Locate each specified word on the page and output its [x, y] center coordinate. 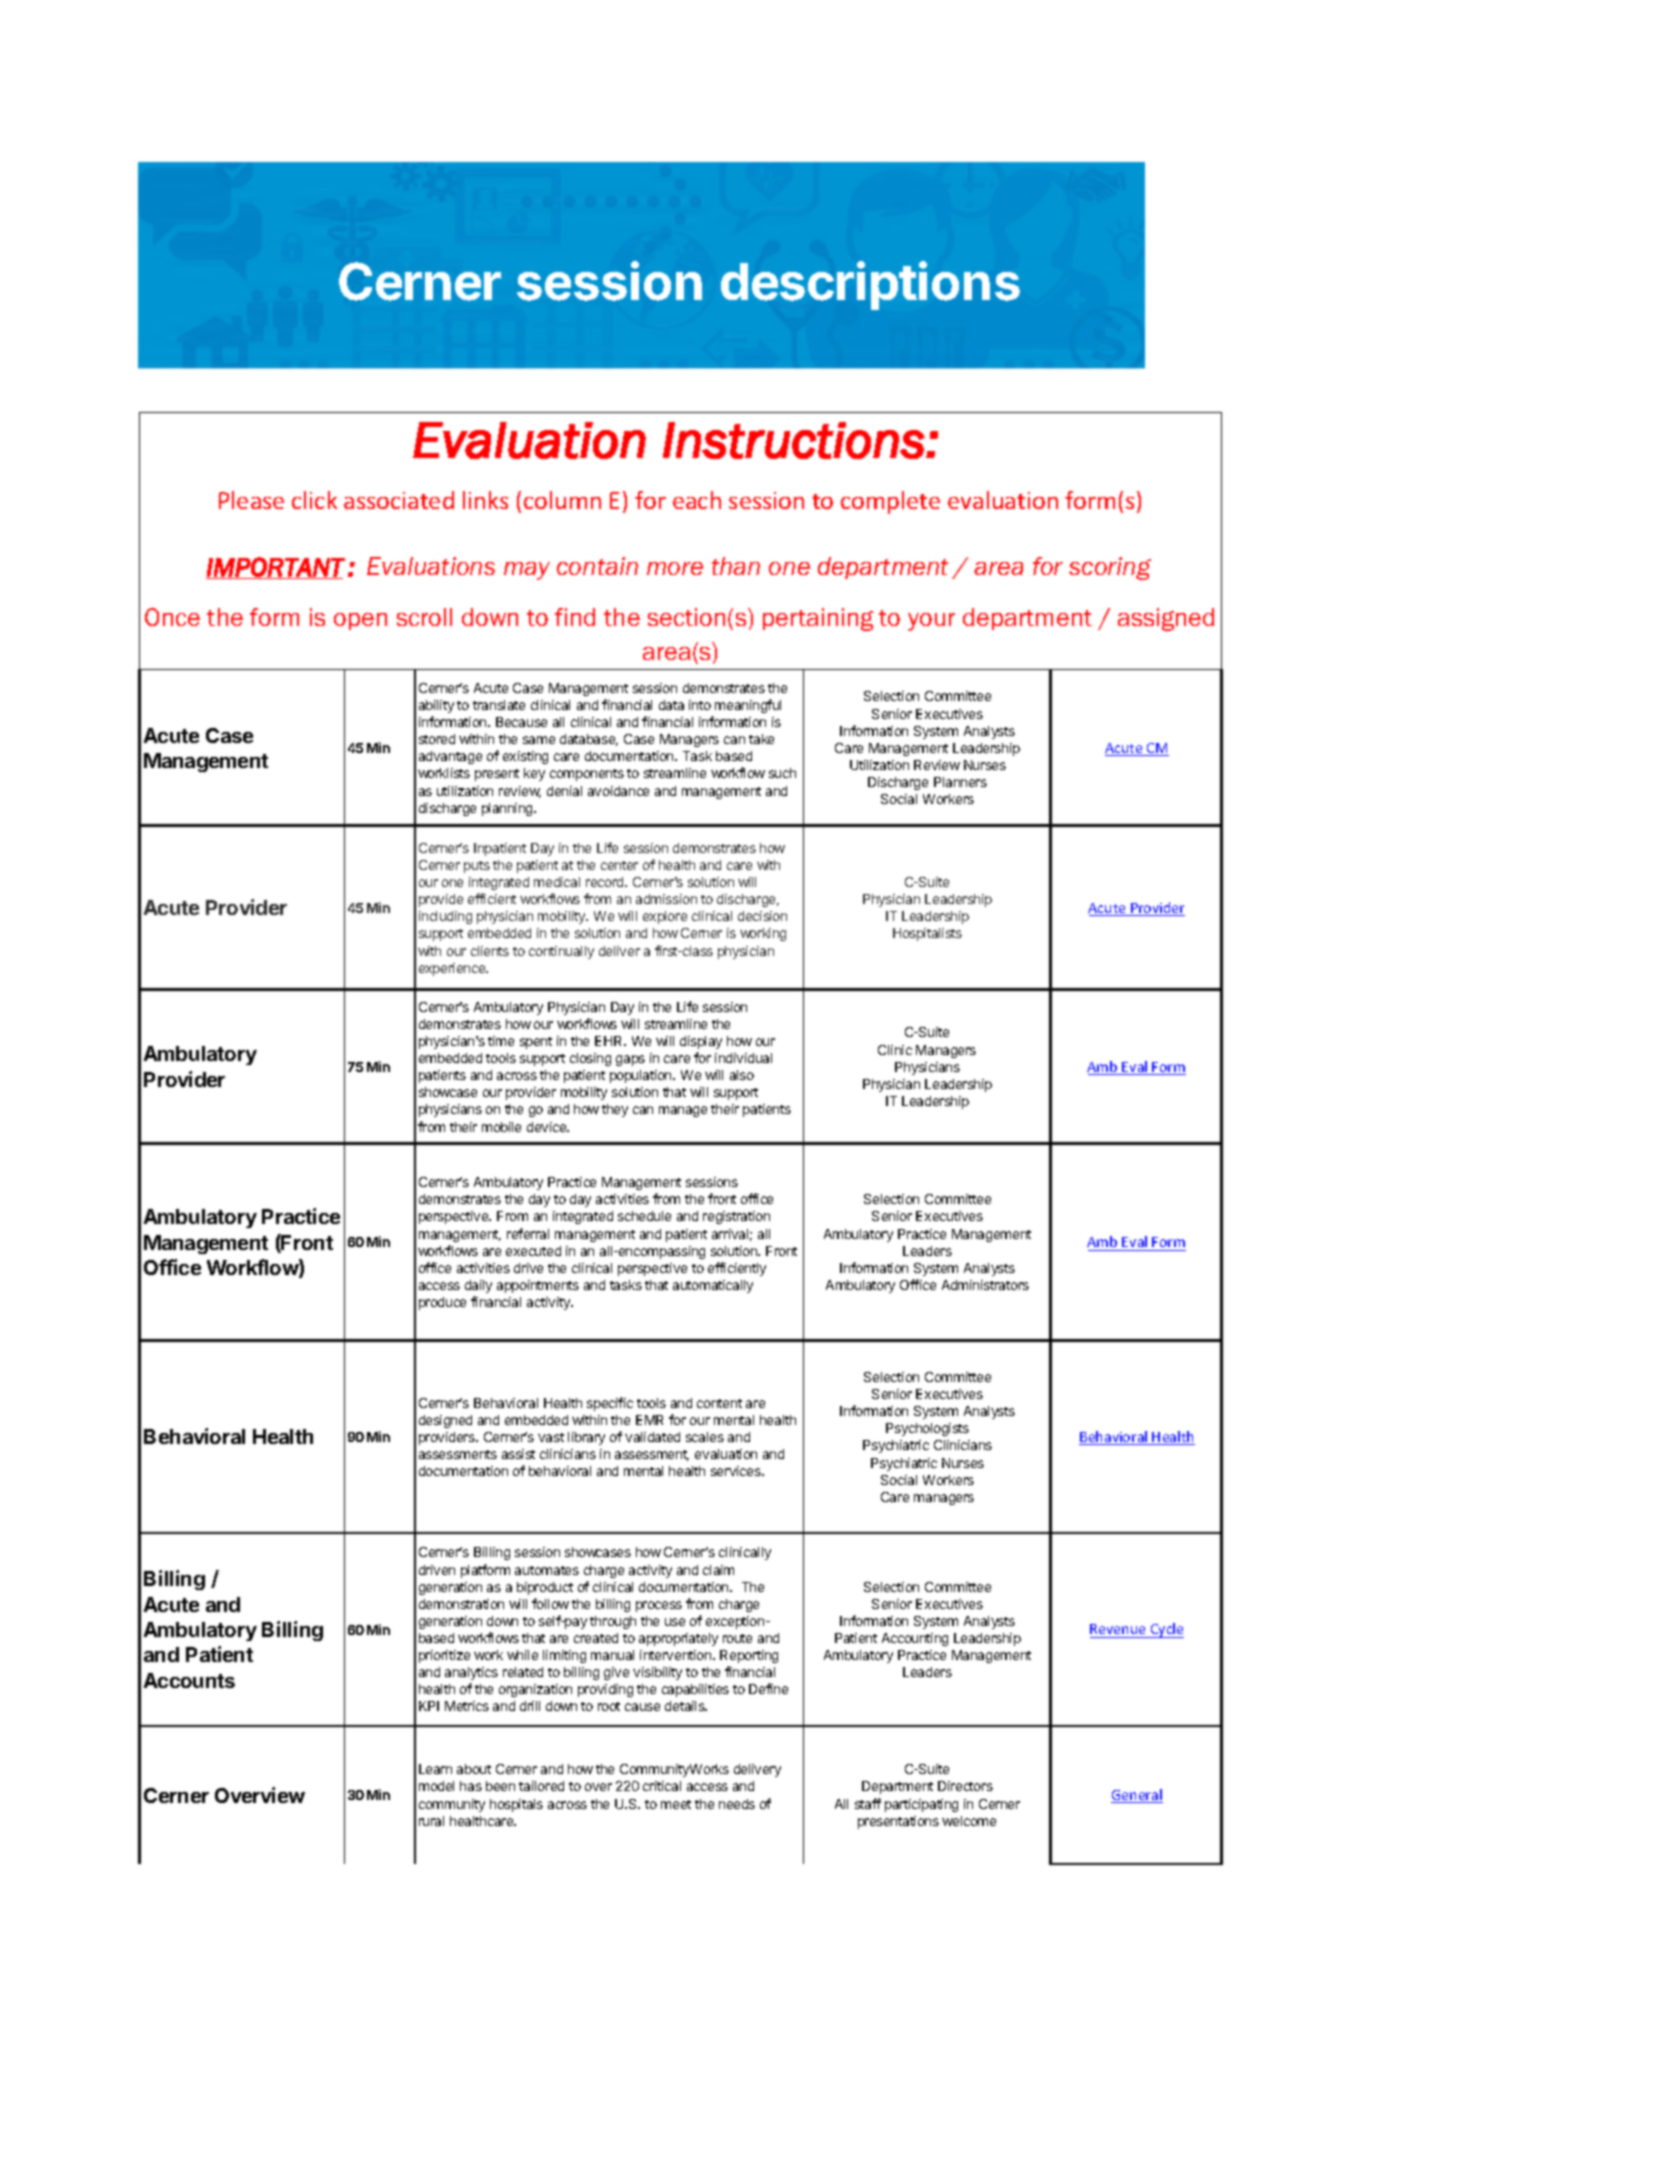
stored [437, 739]
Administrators [985, 1285]
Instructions [794, 440]
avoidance [618, 791]
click [314, 500]
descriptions [870, 285]
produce [442, 1303]
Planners [960, 782]
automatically [713, 1286]
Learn [435, 1769]
